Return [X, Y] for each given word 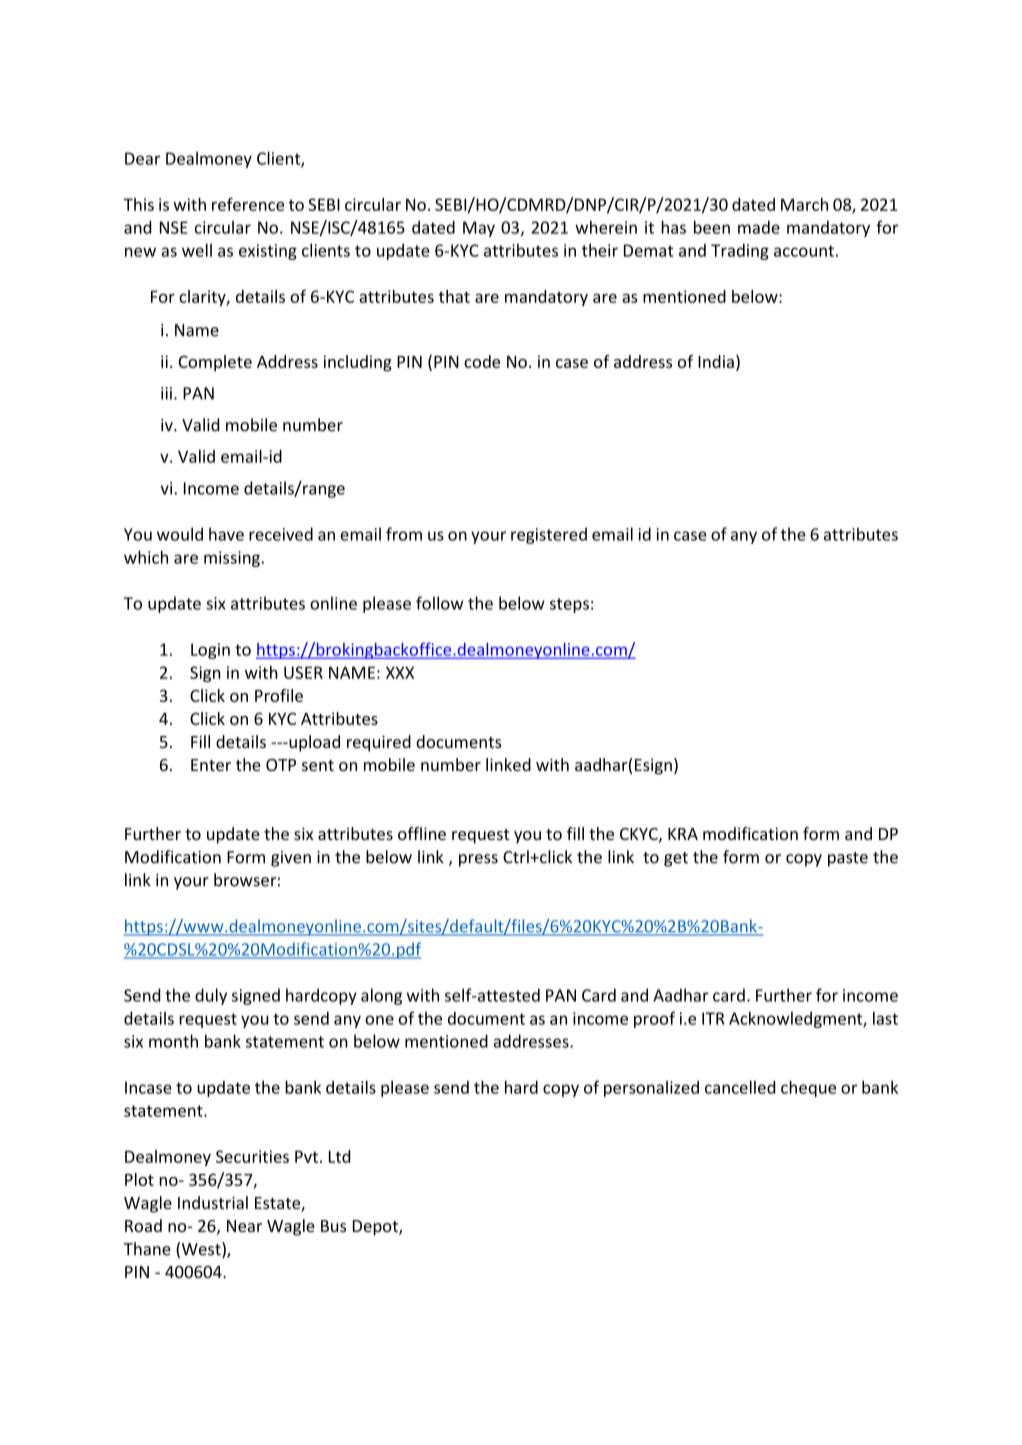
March [804, 204]
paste [848, 859]
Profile [279, 695]
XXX [400, 672]
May [479, 229]
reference [248, 204]
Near [244, 1226]
